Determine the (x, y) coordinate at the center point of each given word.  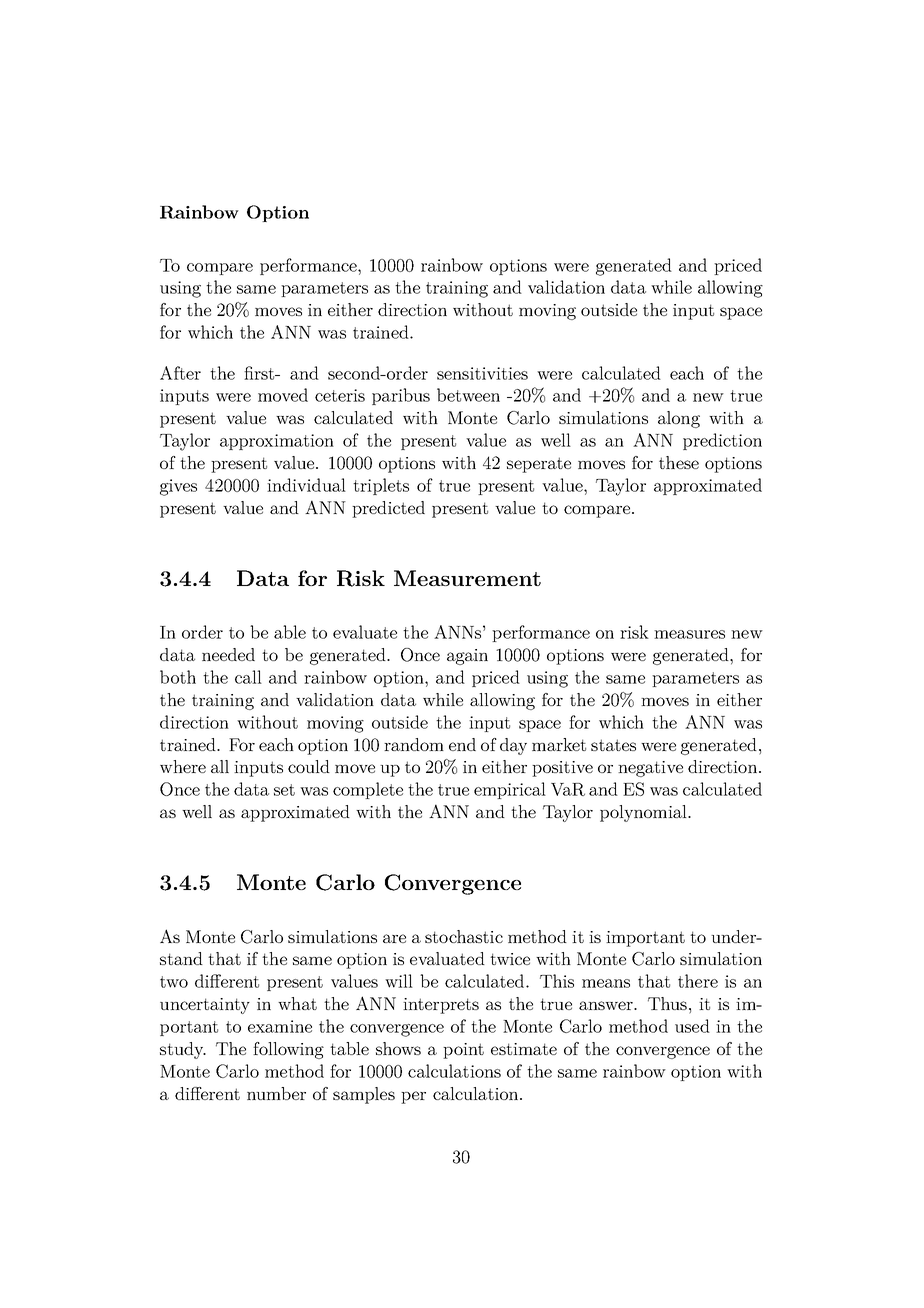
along (679, 419)
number (276, 1093)
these (679, 462)
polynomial (644, 813)
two (174, 982)
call (248, 677)
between (468, 395)
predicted (388, 509)
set (284, 790)
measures (689, 634)
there (698, 981)
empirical (510, 790)
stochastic (464, 936)
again (467, 657)
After (180, 373)
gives (178, 487)
